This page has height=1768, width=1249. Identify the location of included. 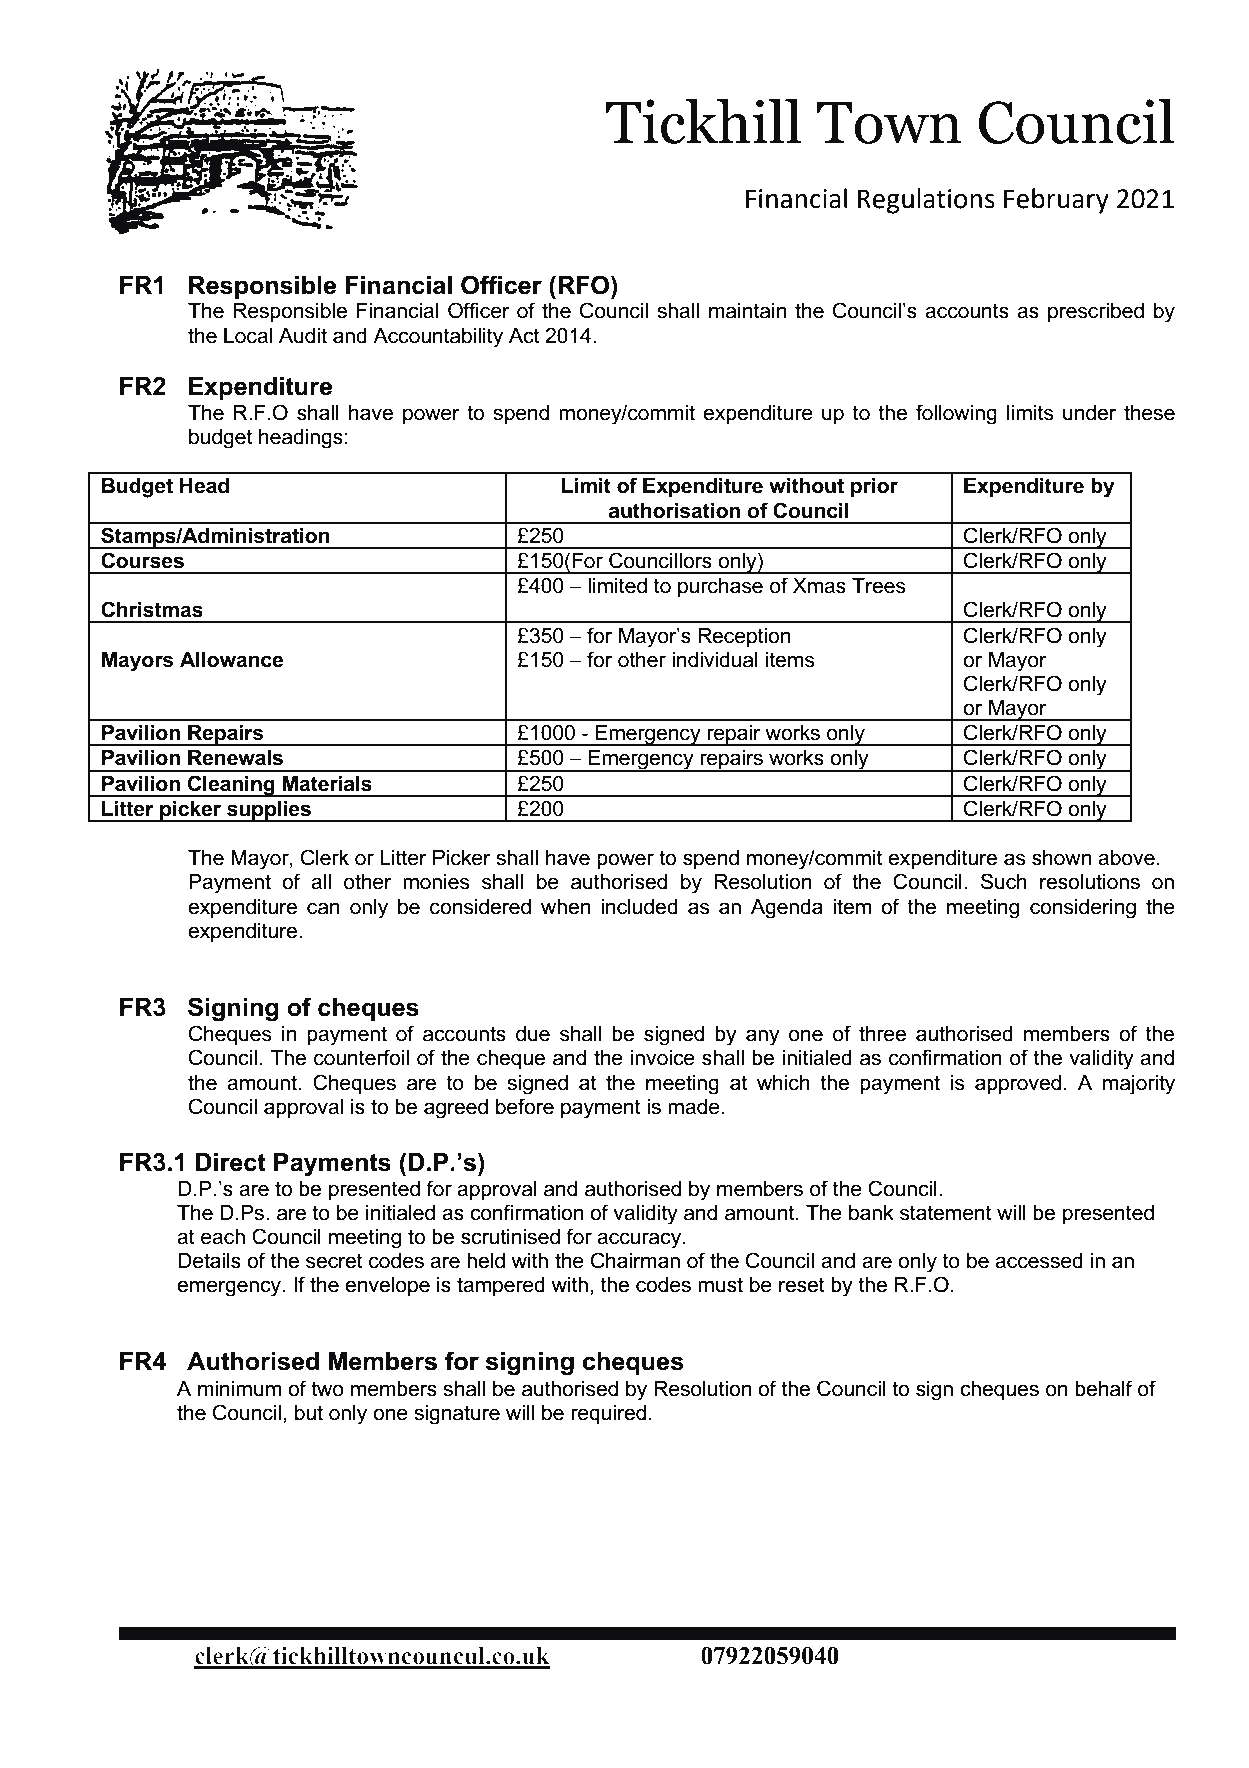
(639, 907).
